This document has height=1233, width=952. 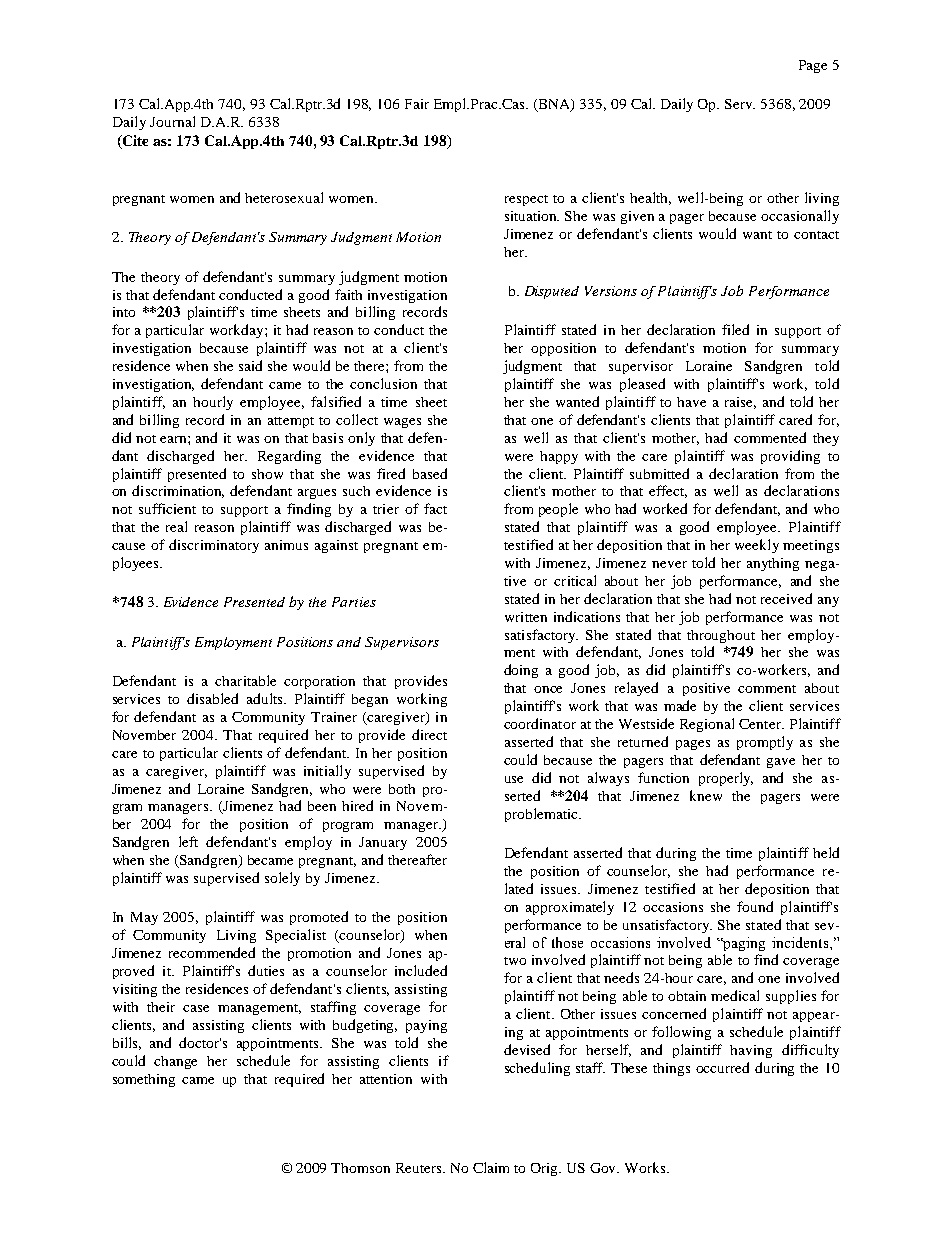 I want to click on occurred, so click(x=722, y=1067).
